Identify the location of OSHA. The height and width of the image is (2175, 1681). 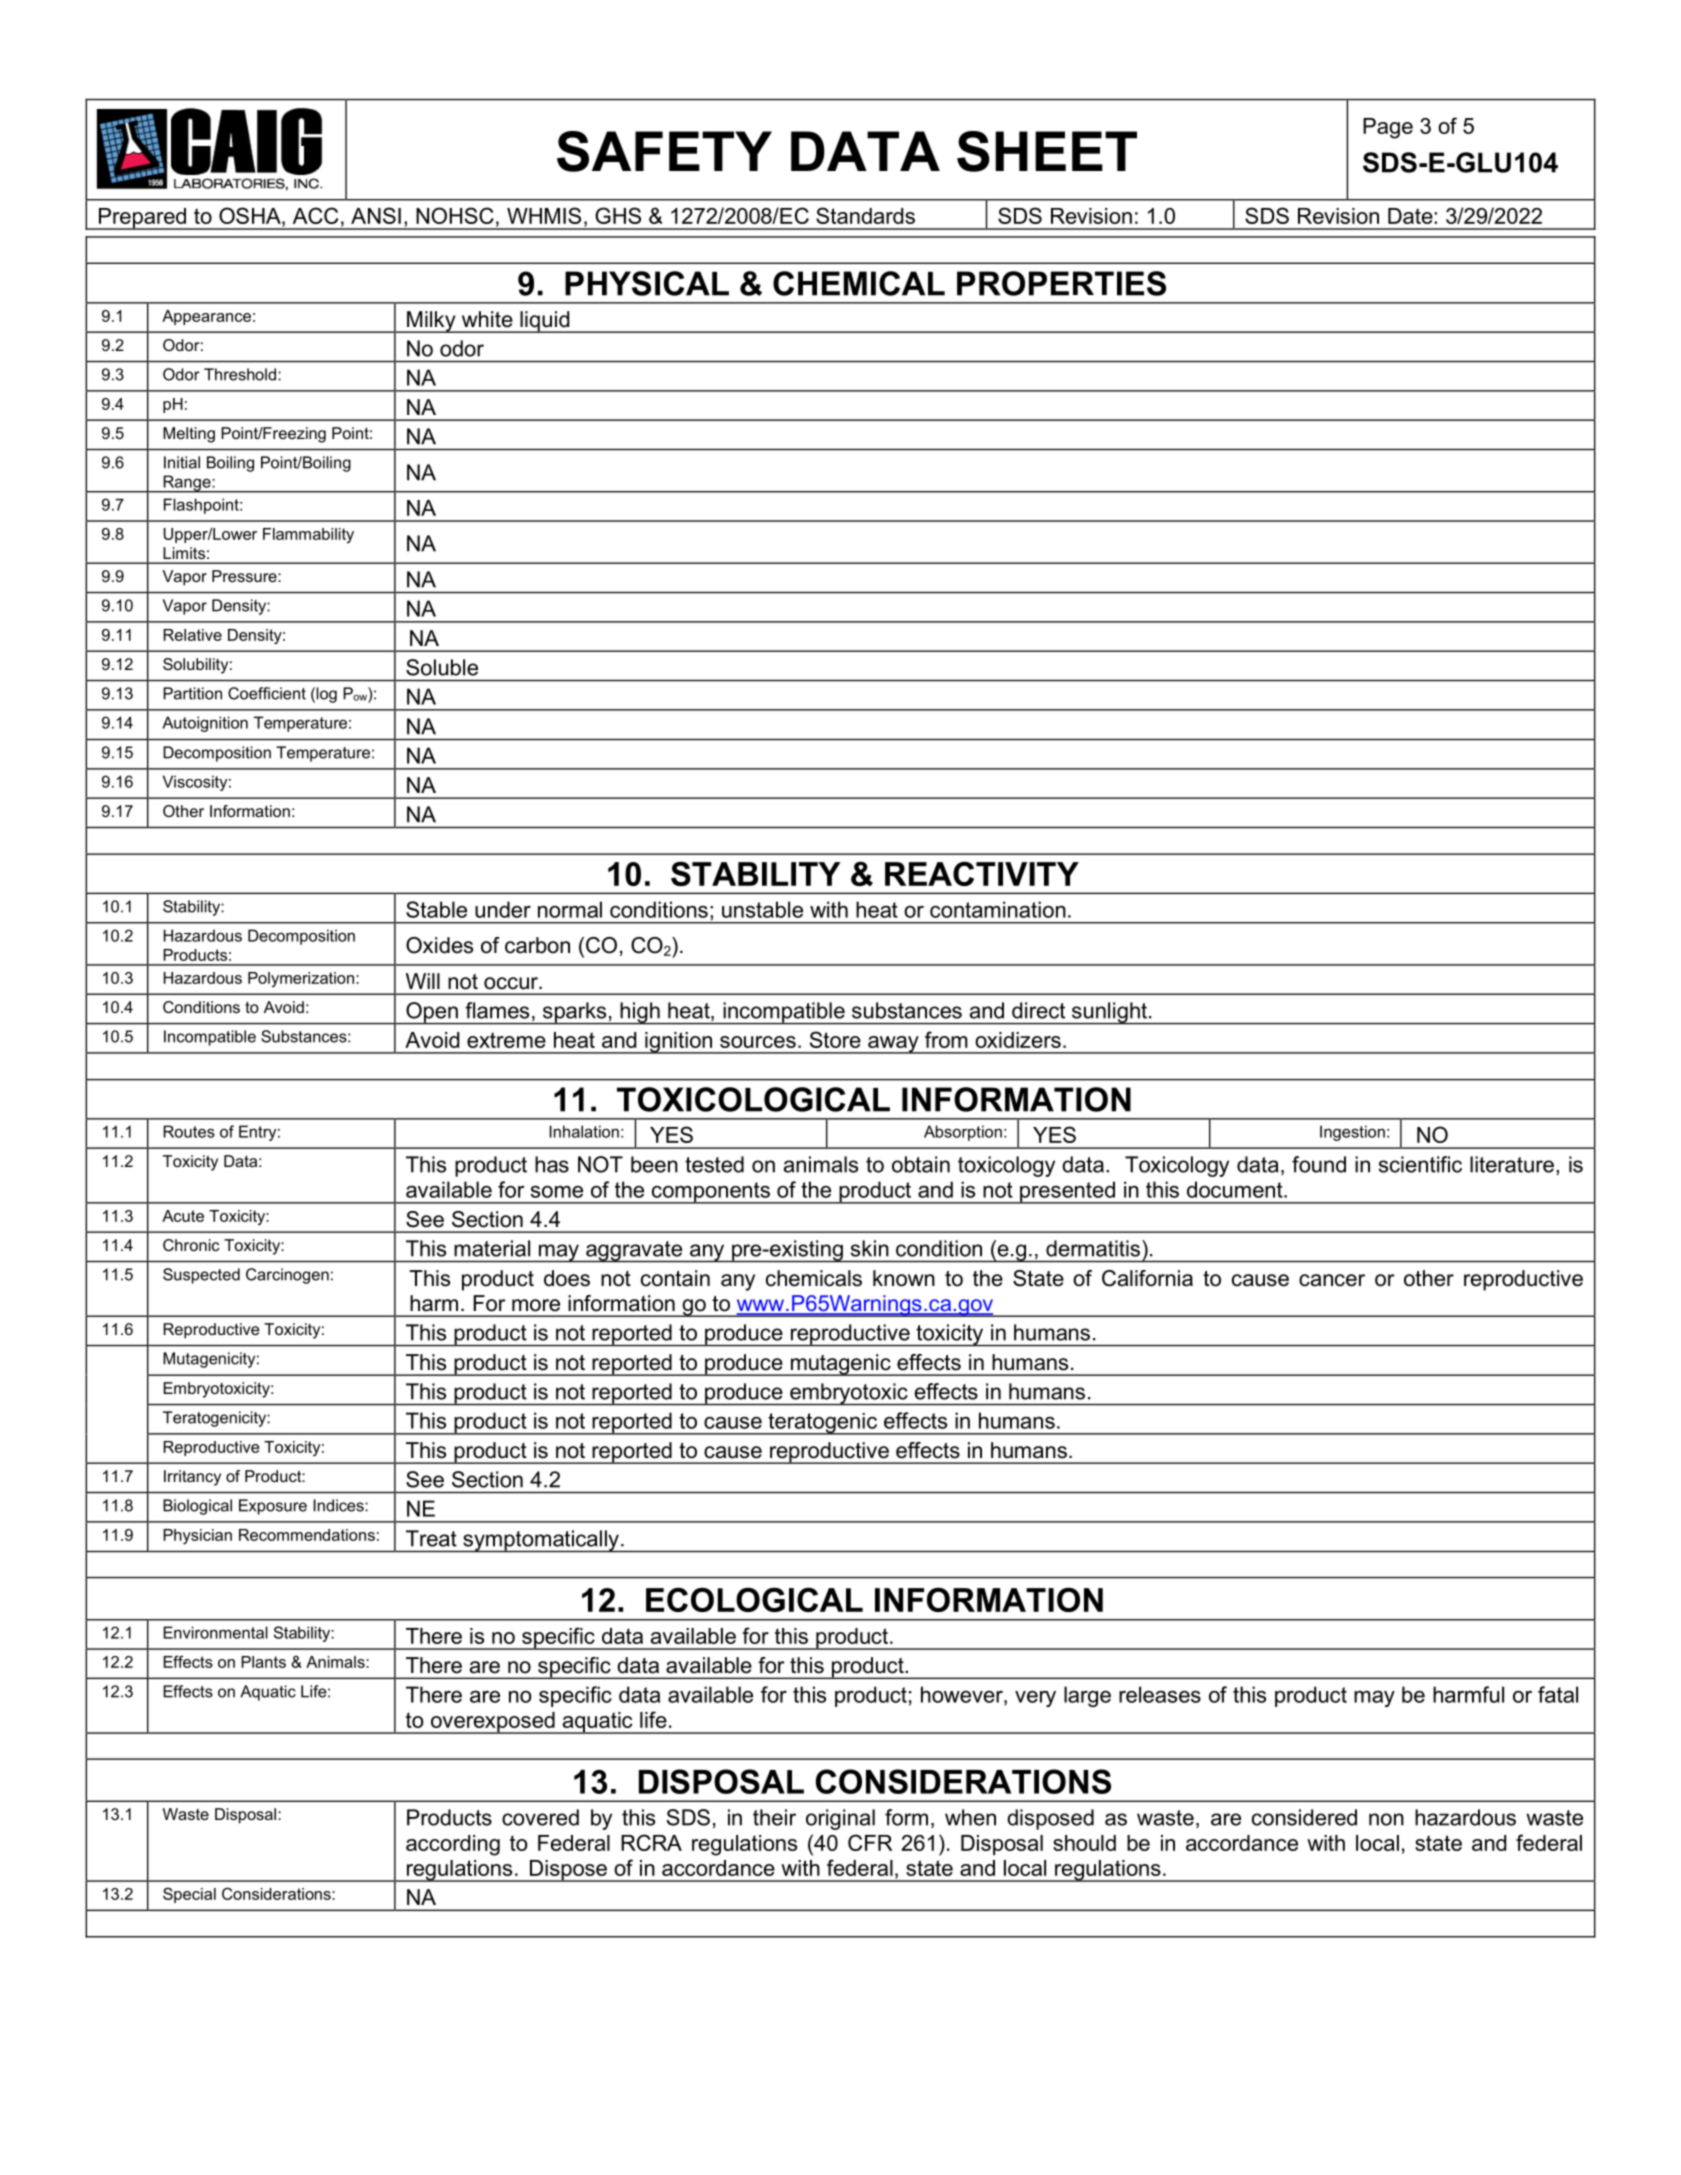
(251, 215).
